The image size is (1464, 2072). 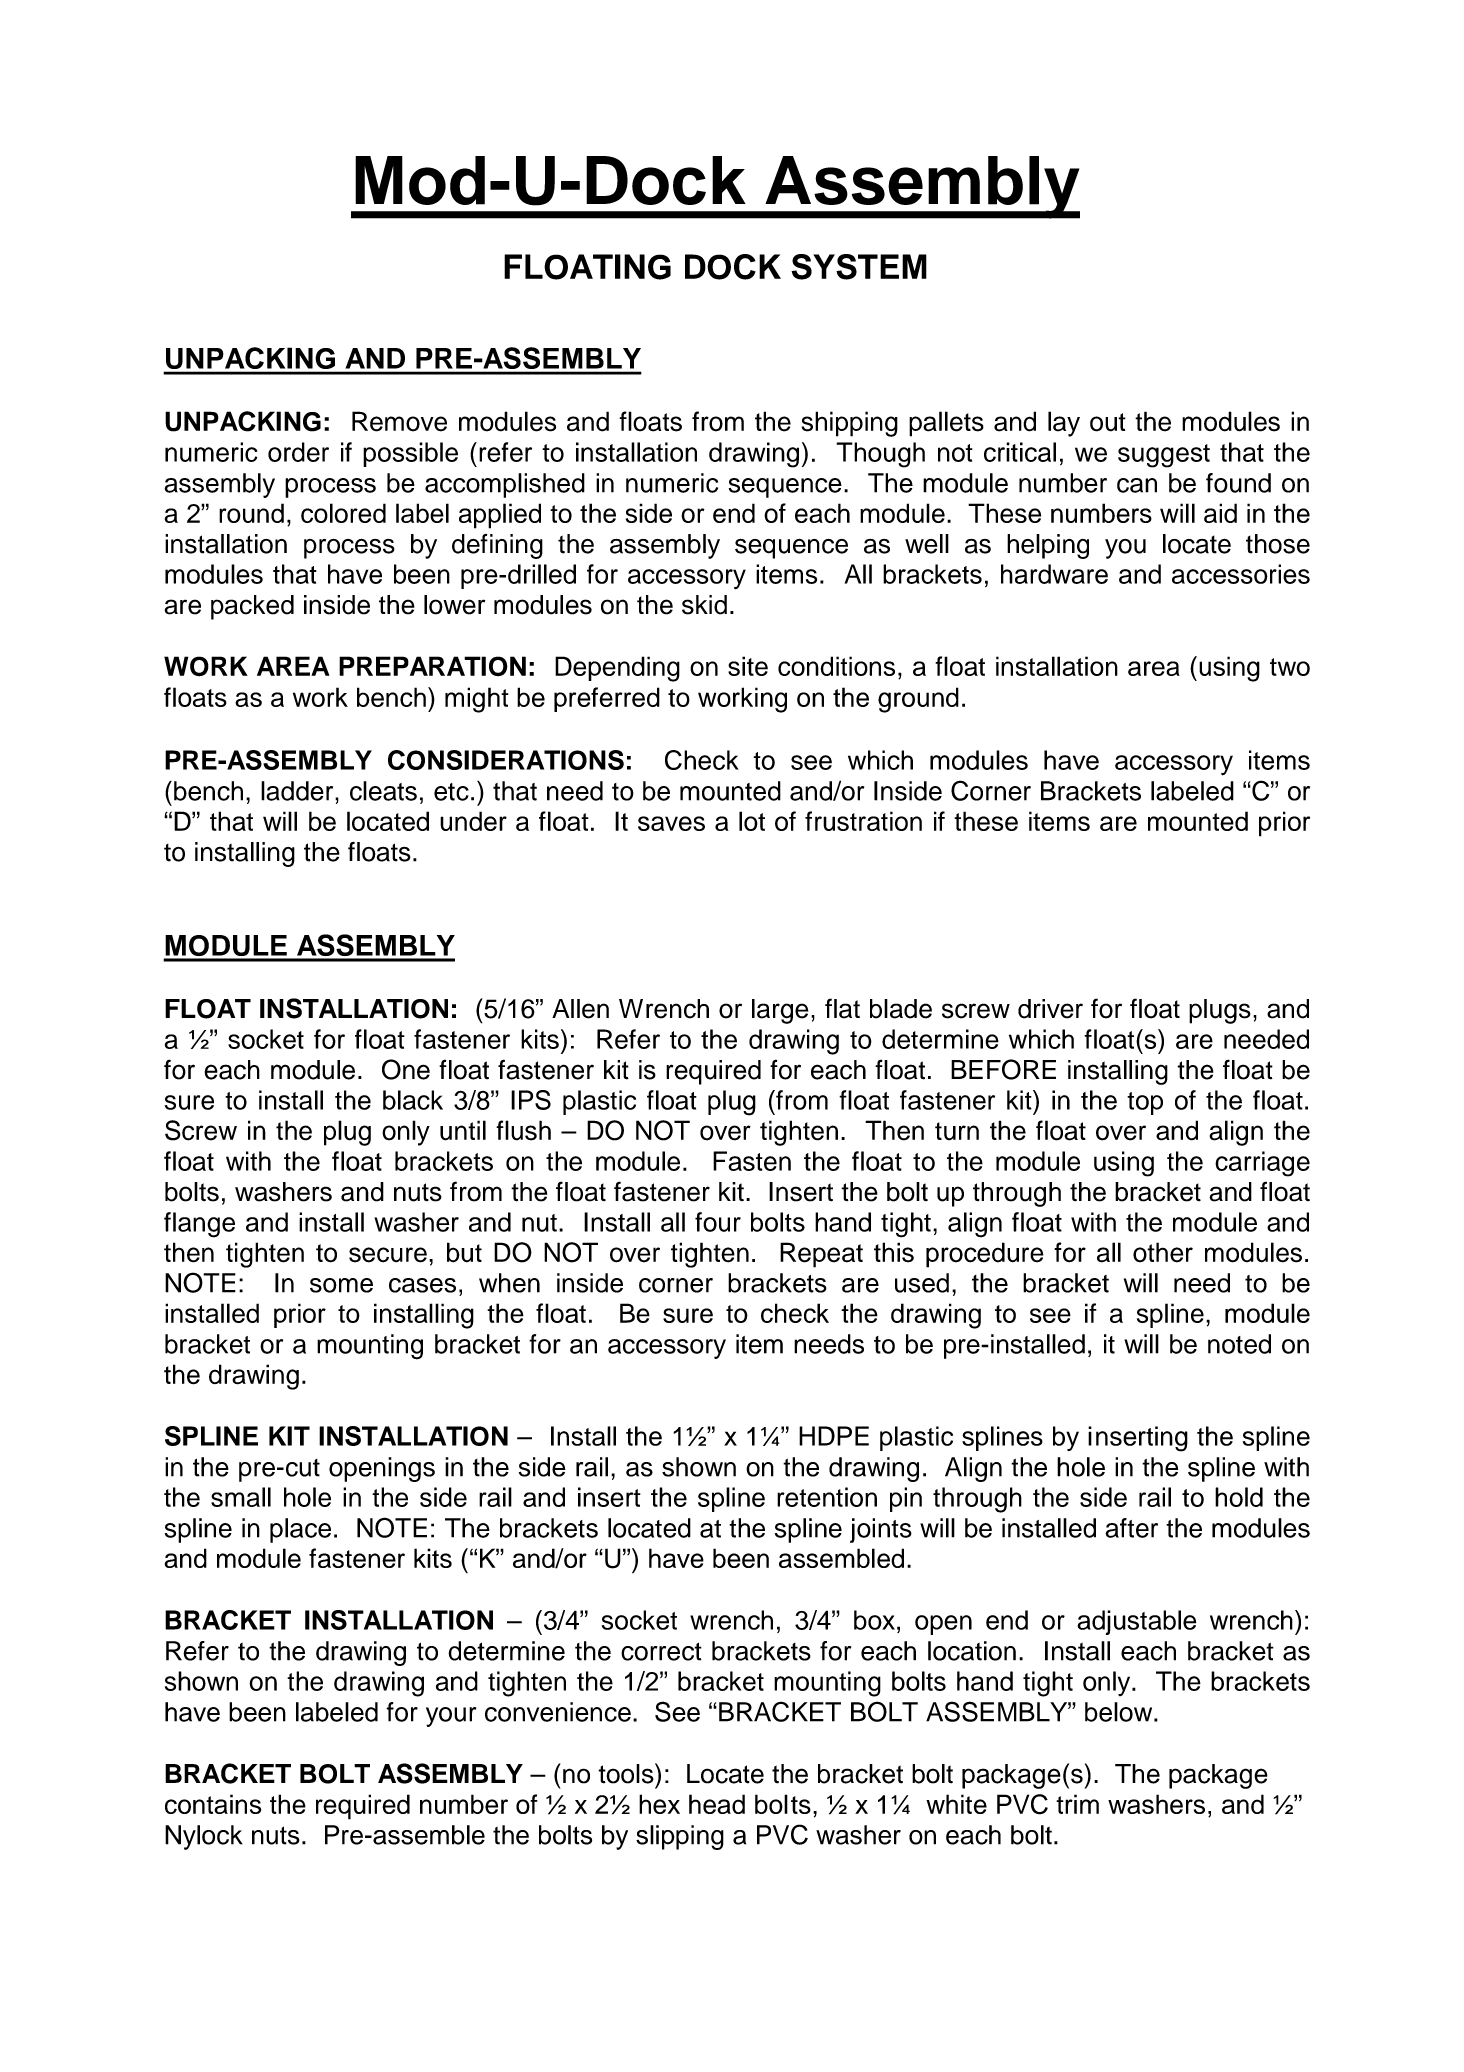 What do you see at coordinates (399, 421) in the screenshot?
I see `Remove` at bounding box center [399, 421].
